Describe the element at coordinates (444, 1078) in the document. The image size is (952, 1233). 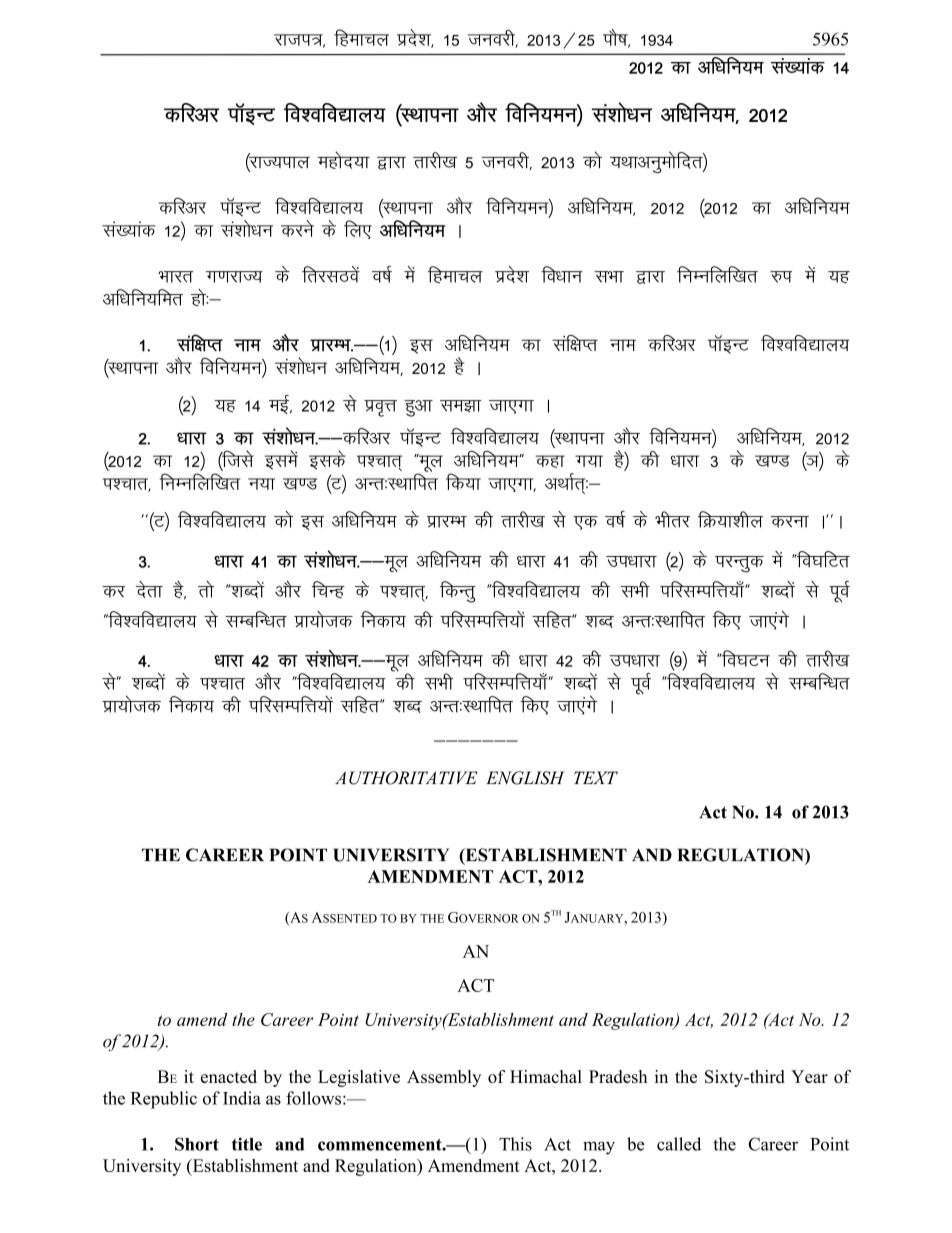
I see `Assembly` at that location.
